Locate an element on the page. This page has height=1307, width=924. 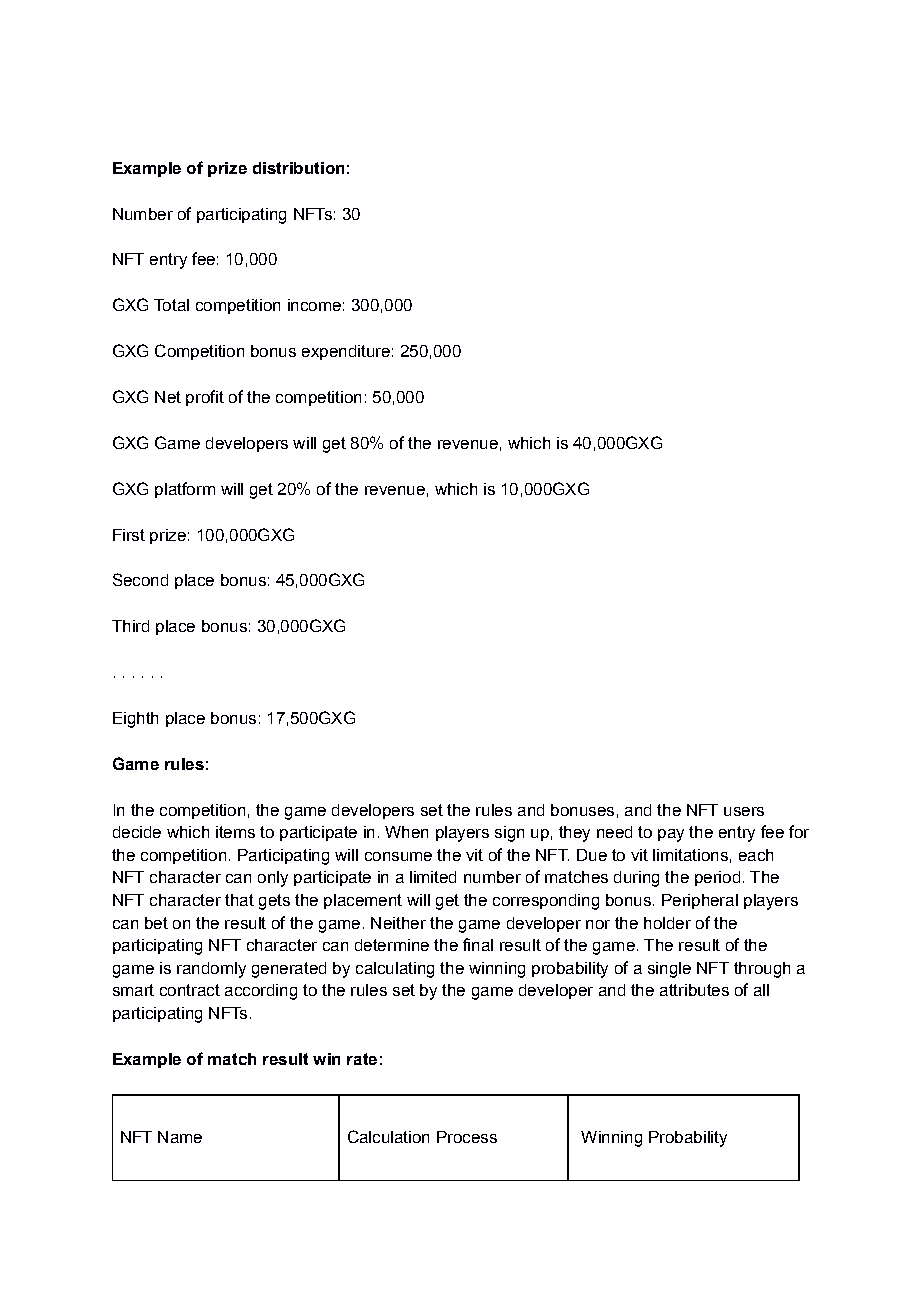
Process is located at coordinates (467, 1137).
